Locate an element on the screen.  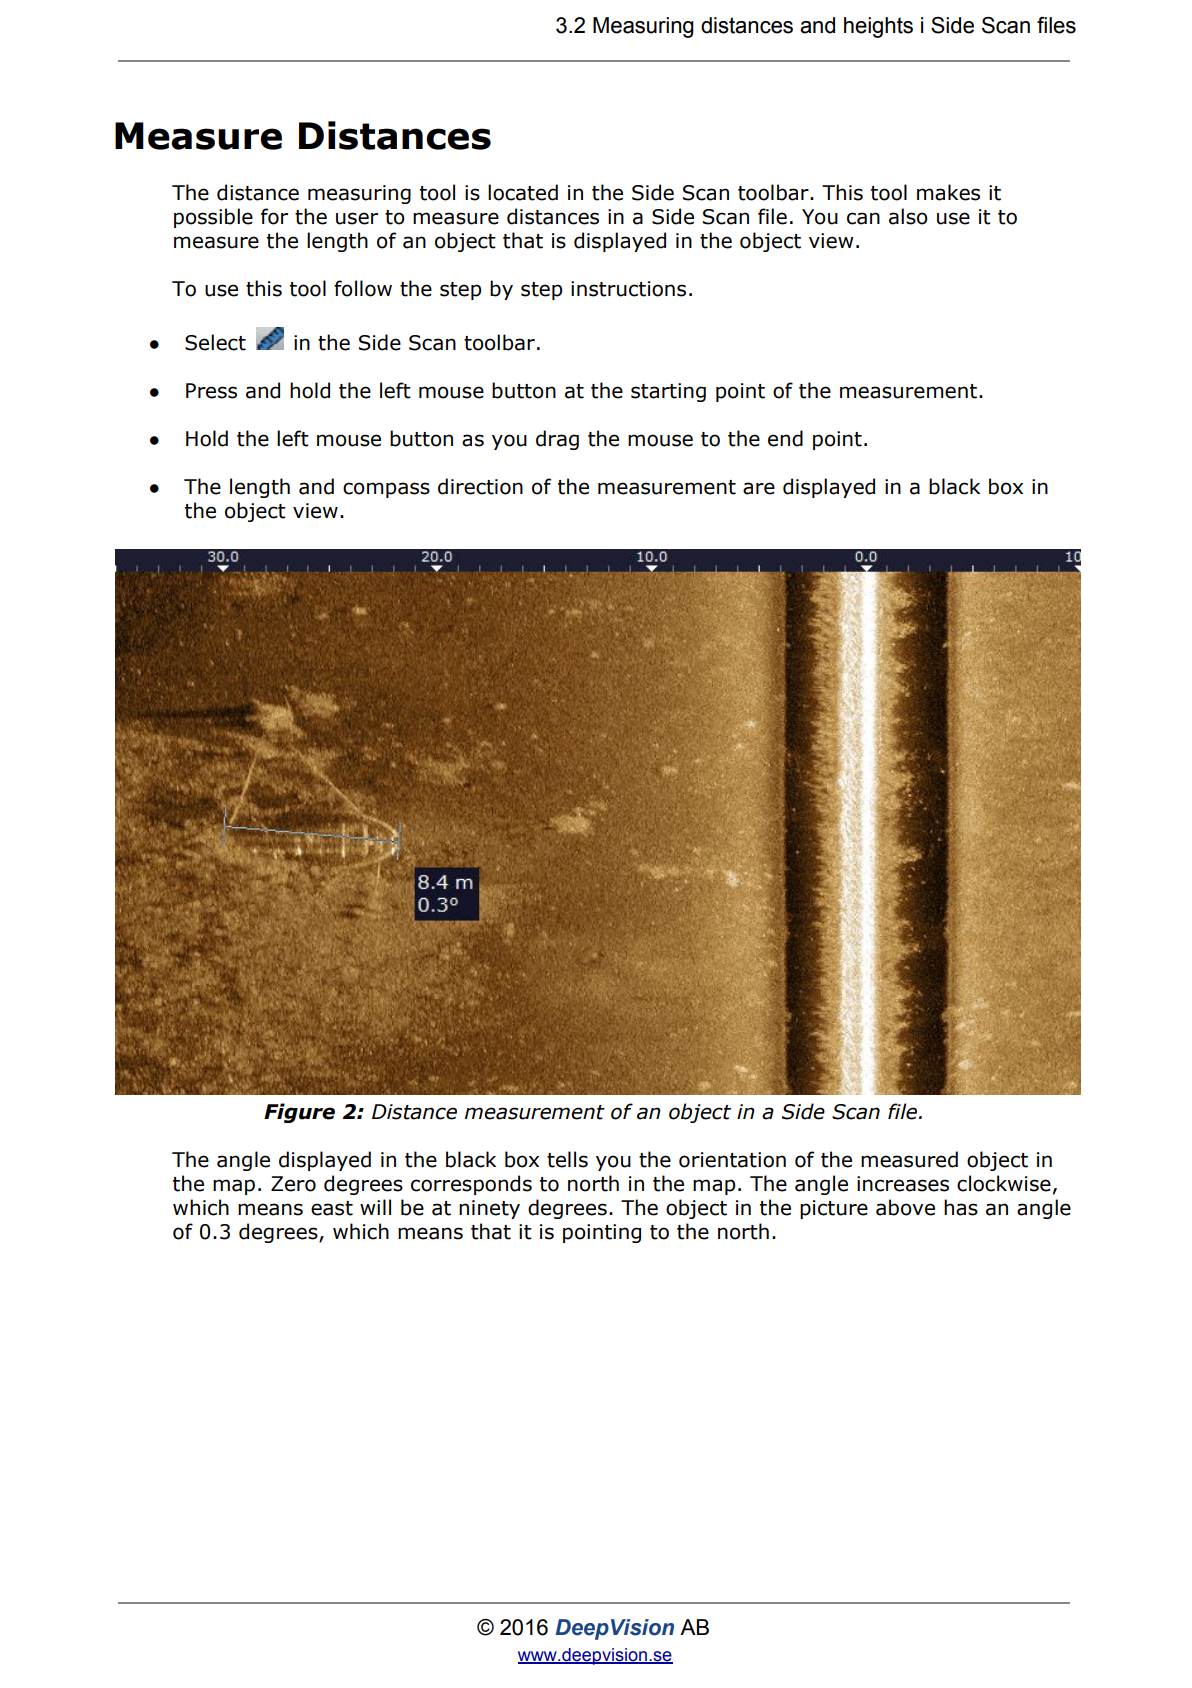
located is located at coordinates (523, 192).
